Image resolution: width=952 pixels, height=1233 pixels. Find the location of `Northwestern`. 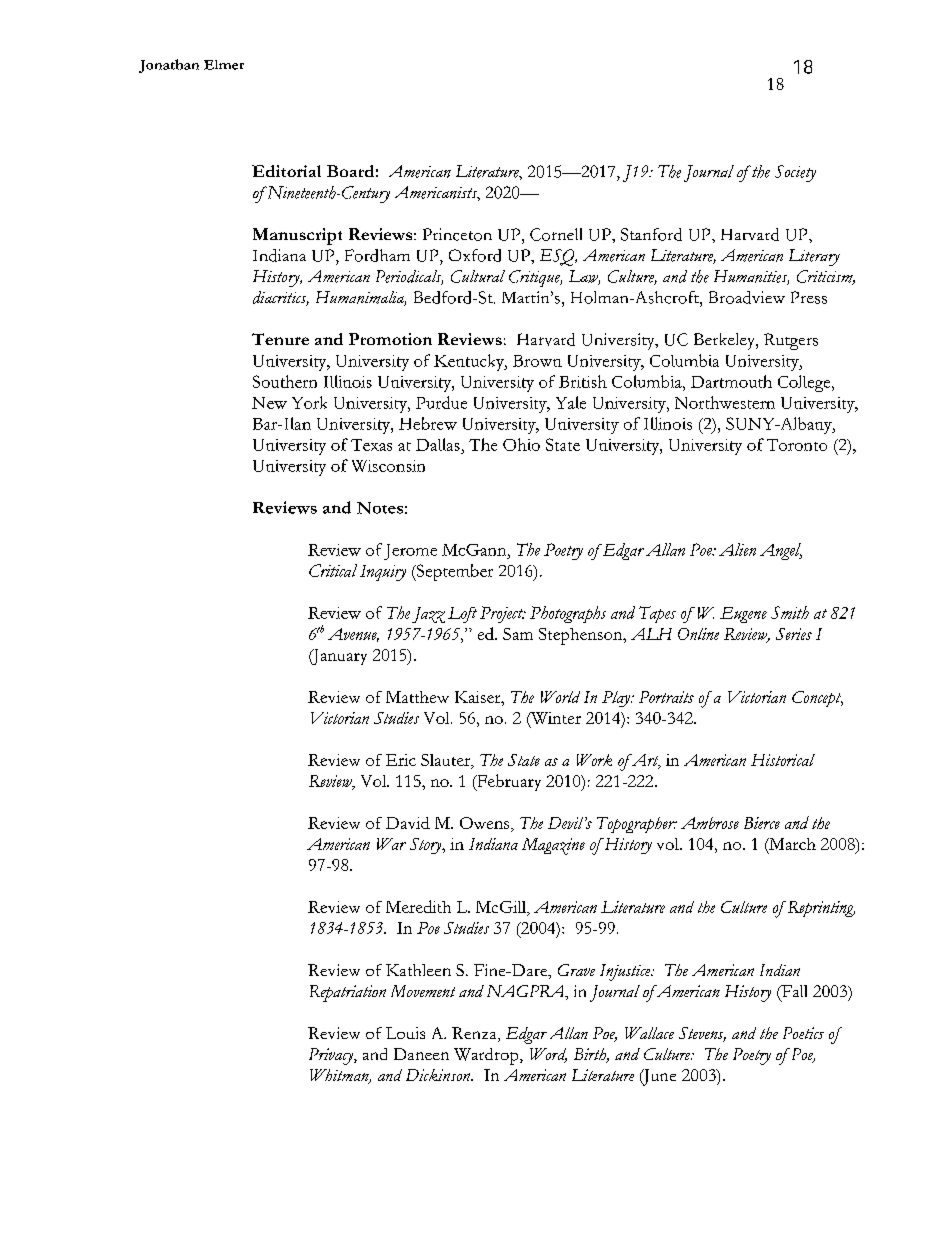

Northwestern is located at coordinates (725, 402).
